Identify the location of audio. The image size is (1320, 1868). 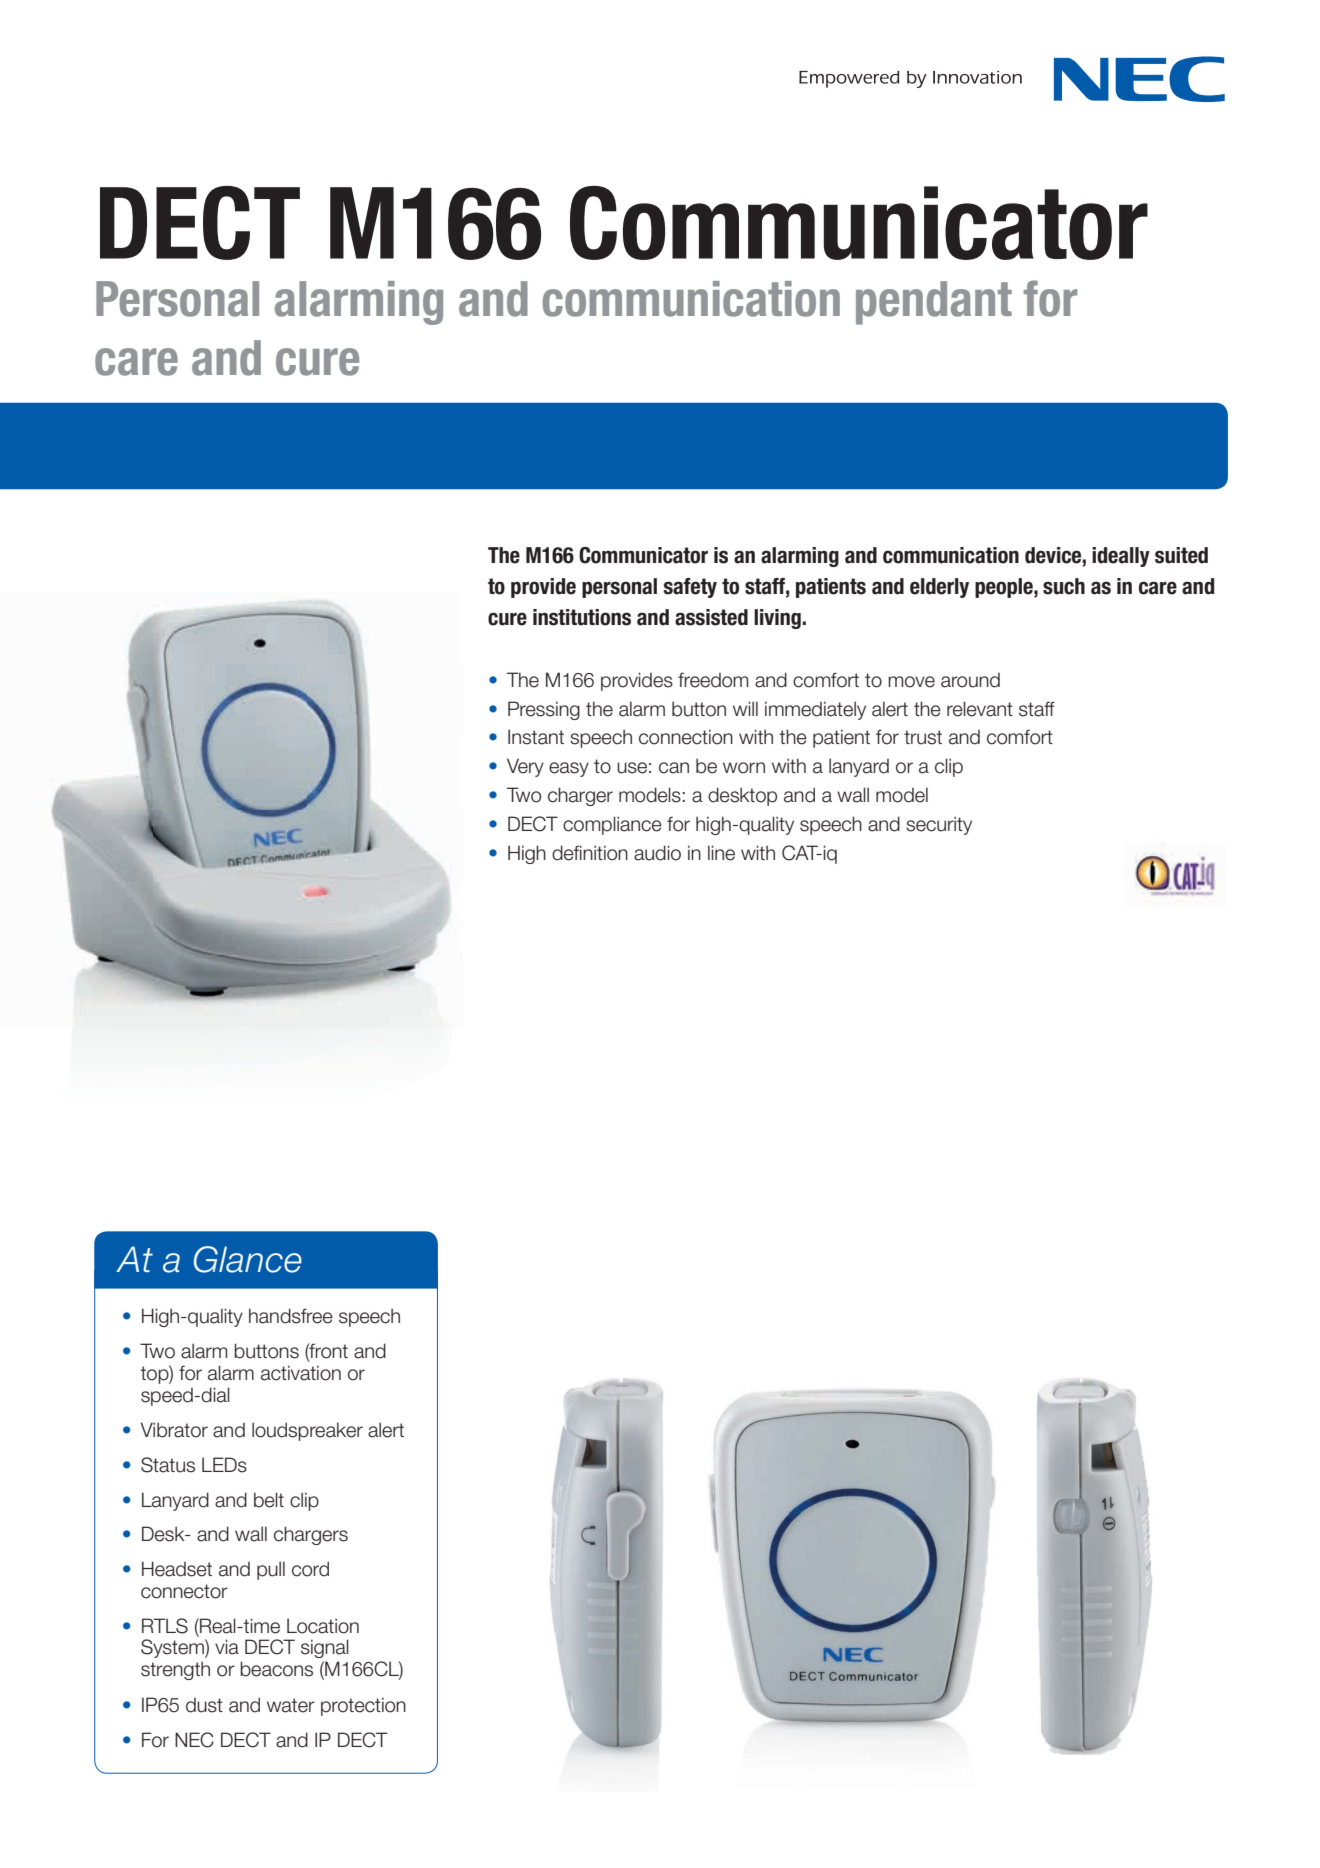
(657, 853).
